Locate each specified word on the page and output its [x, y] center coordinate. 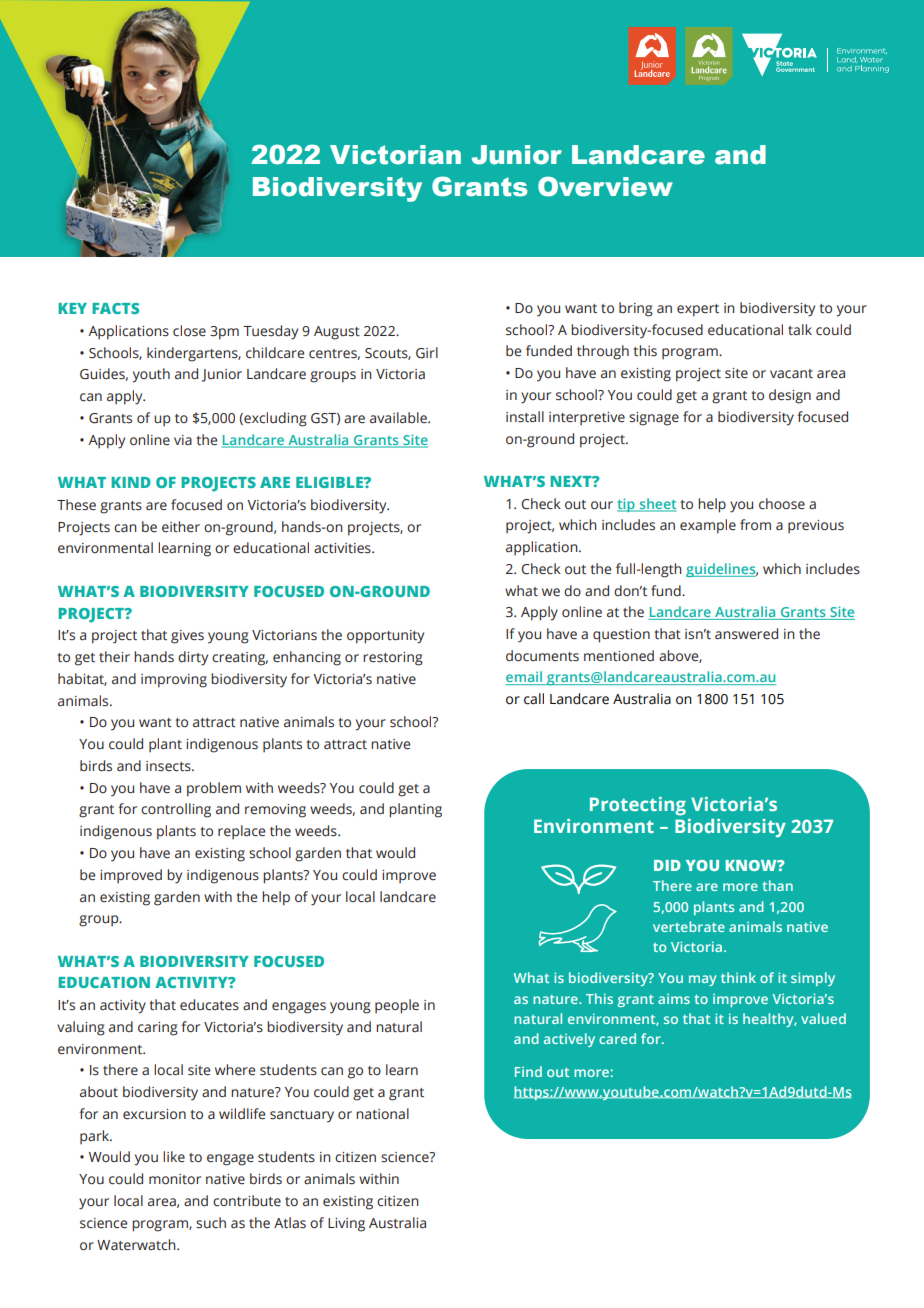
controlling [176, 810]
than [777, 885]
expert [698, 310]
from [755, 524]
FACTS [115, 308]
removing [275, 811]
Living [346, 1225]
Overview [605, 186]
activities [343, 548]
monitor [175, 1179]
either [181, 527]
